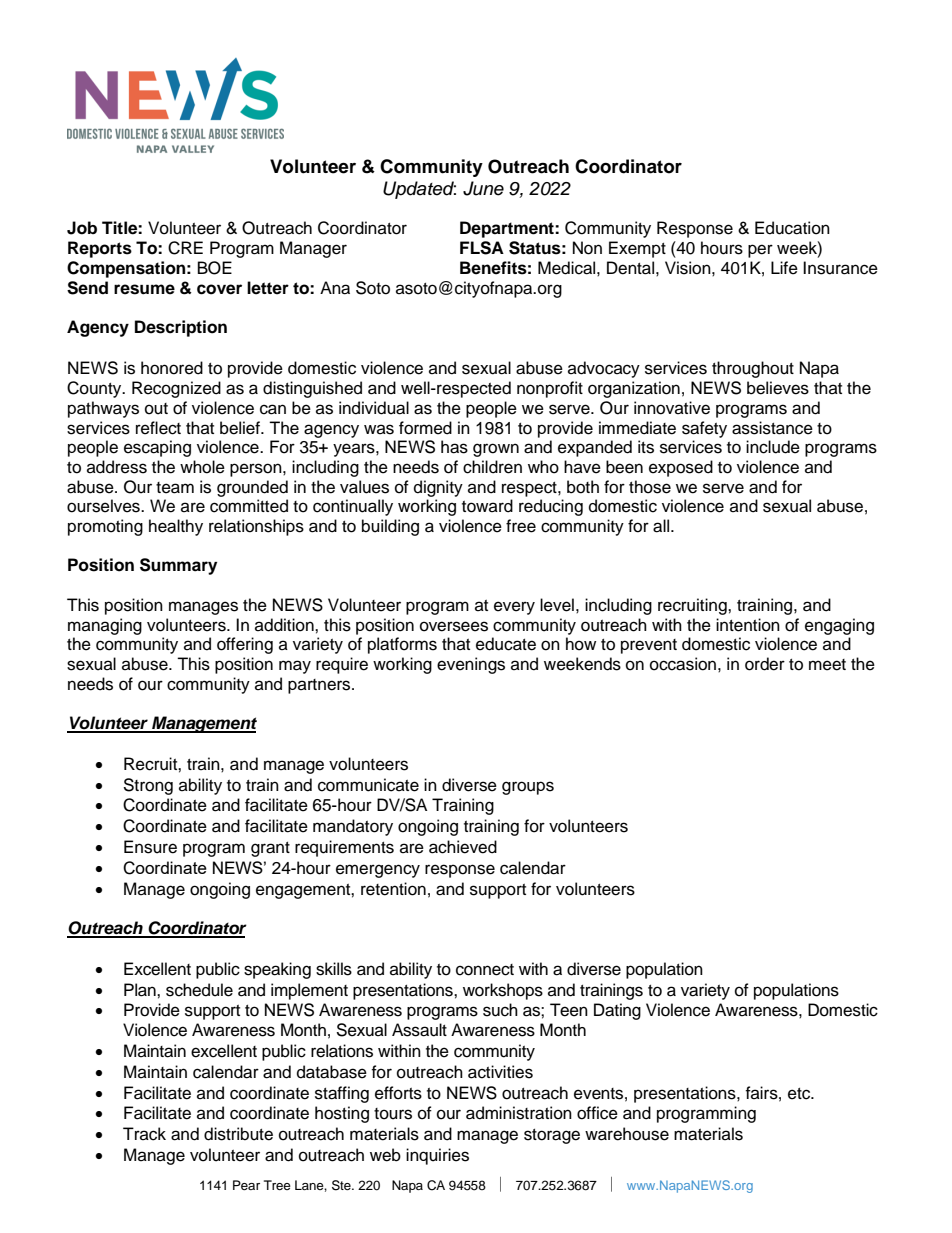 The width and height of the document is (952, 1233). Describe the element at coordinates (528, 788) in the document. I see `groups` at that location.
